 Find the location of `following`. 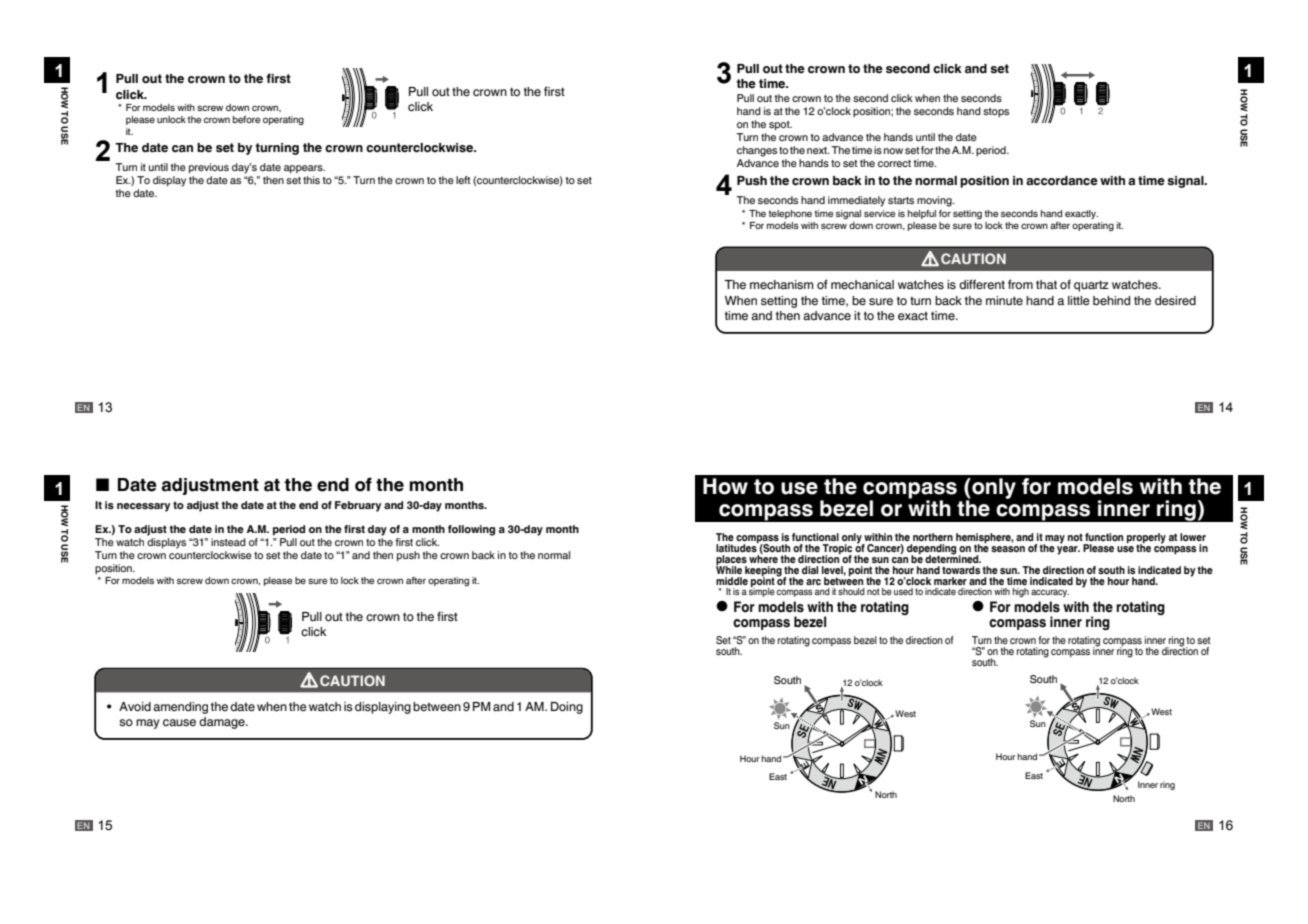

following is located at coordinates (471, 530).
